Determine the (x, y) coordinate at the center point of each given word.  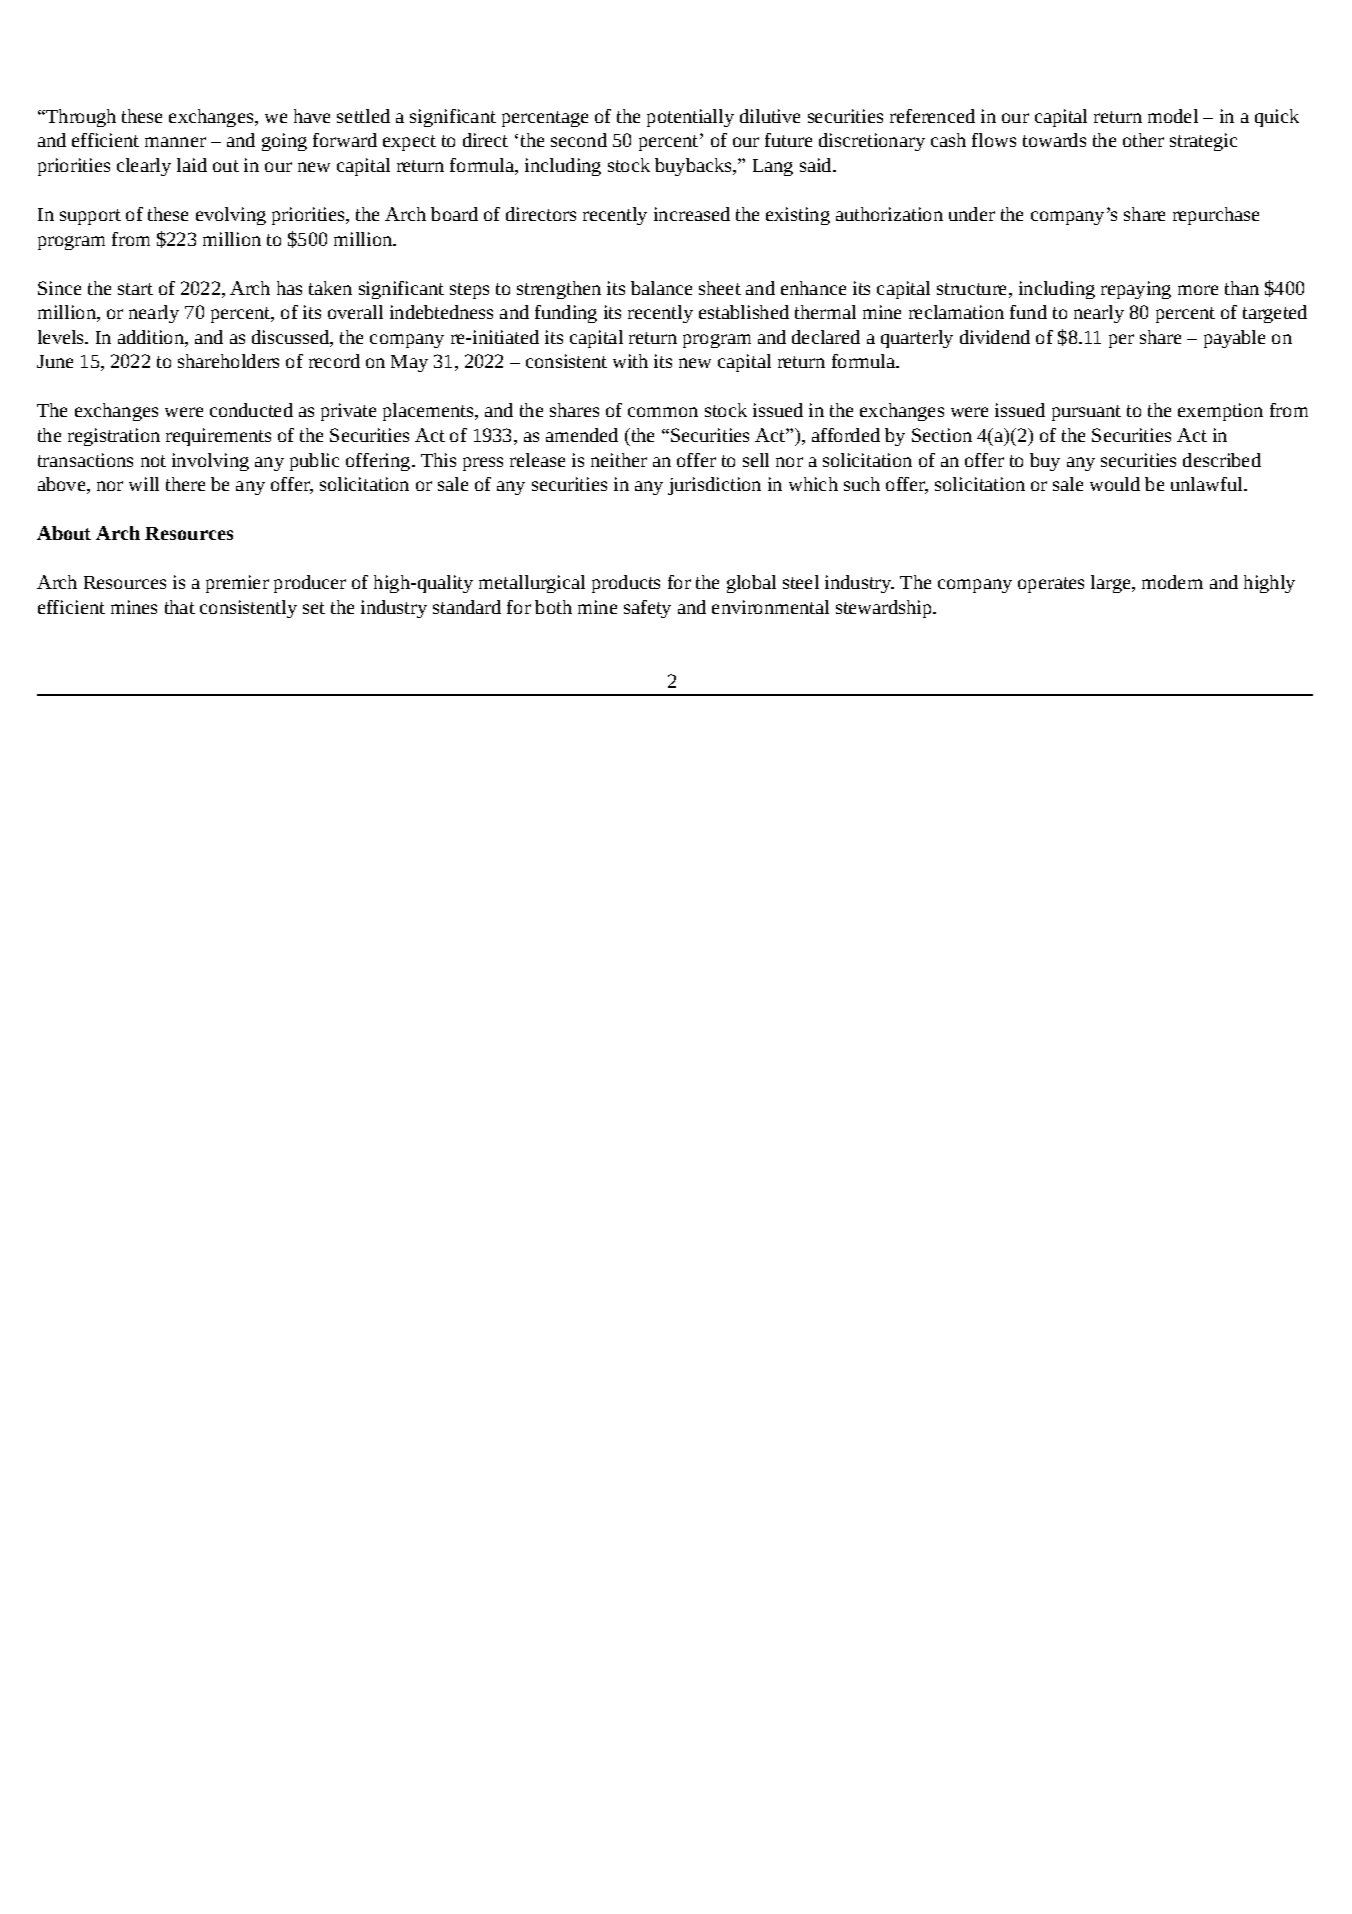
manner (175, 142)
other (1143, 140)
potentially (690, 118)
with (630, 361)
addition (152, 338)
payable (1234, 339)
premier (237, 584)
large (1112, 584)
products (626, 584)
